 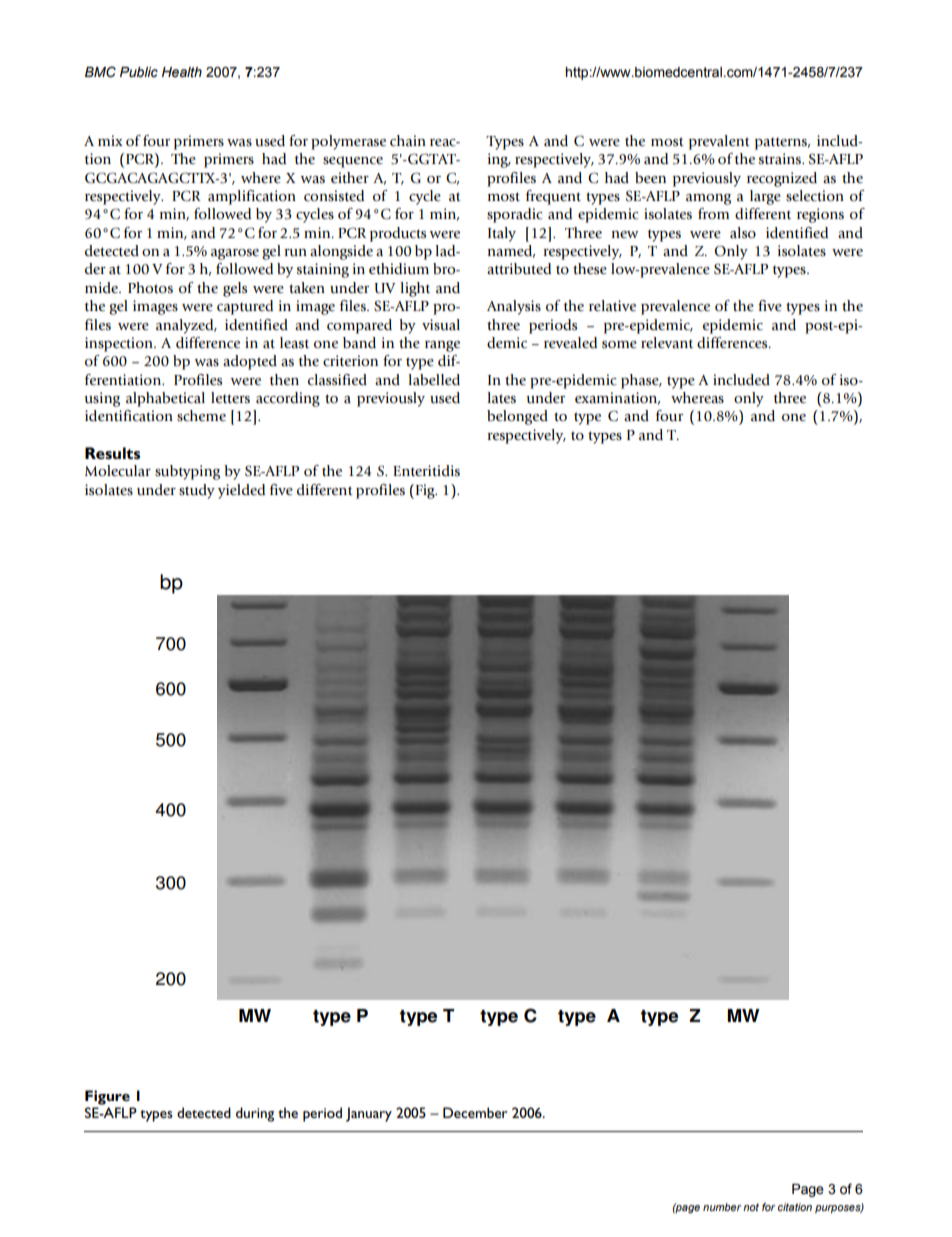 What do you see at coordinates (182, 72) in the document?
I see `Health` at bounding box center [182, 72].
